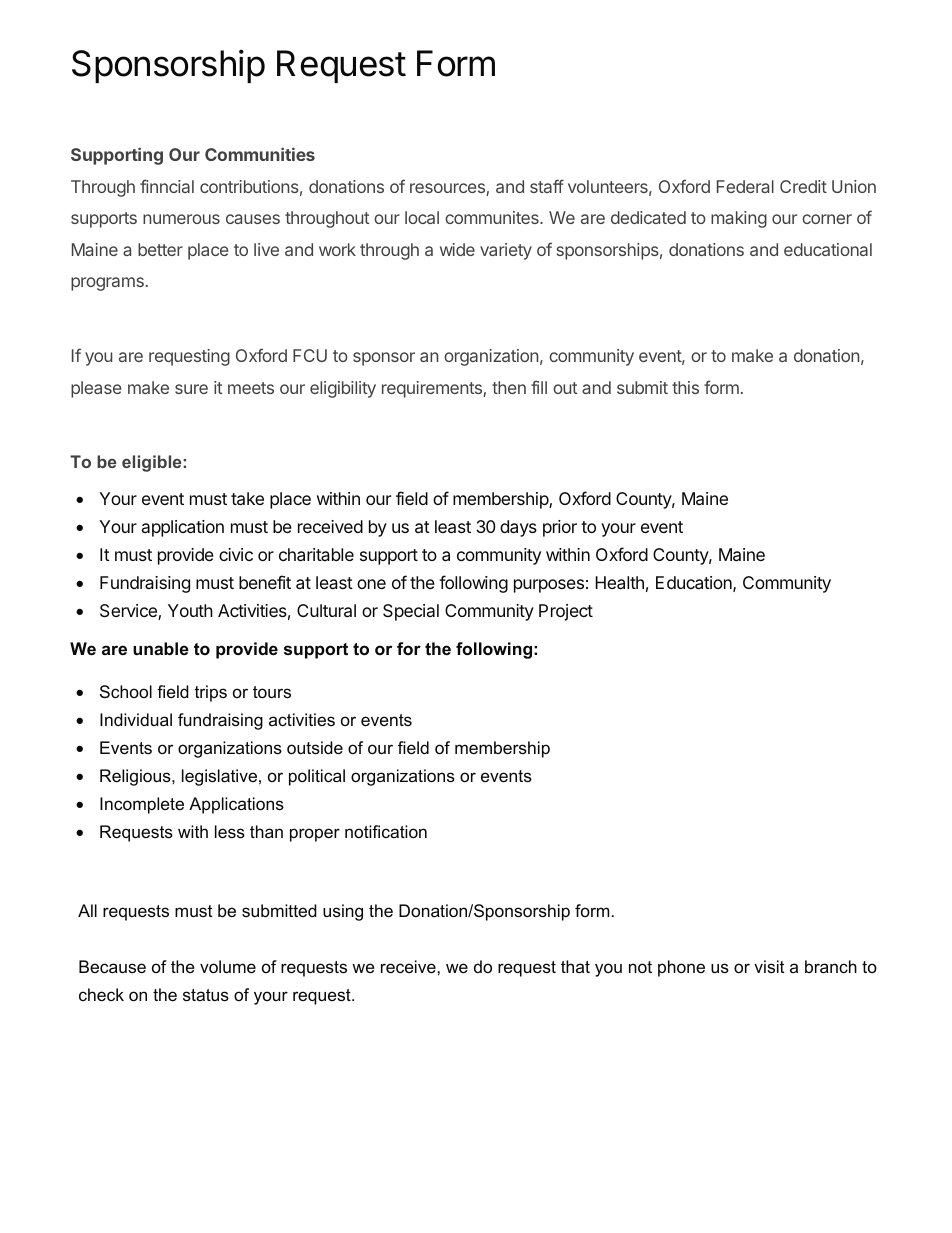 The width and height of the screenshot is (952, 1233). What do you see at coordinates (575, 966) in the screenshot?
I see `that` at bounding box center [575, 966].
